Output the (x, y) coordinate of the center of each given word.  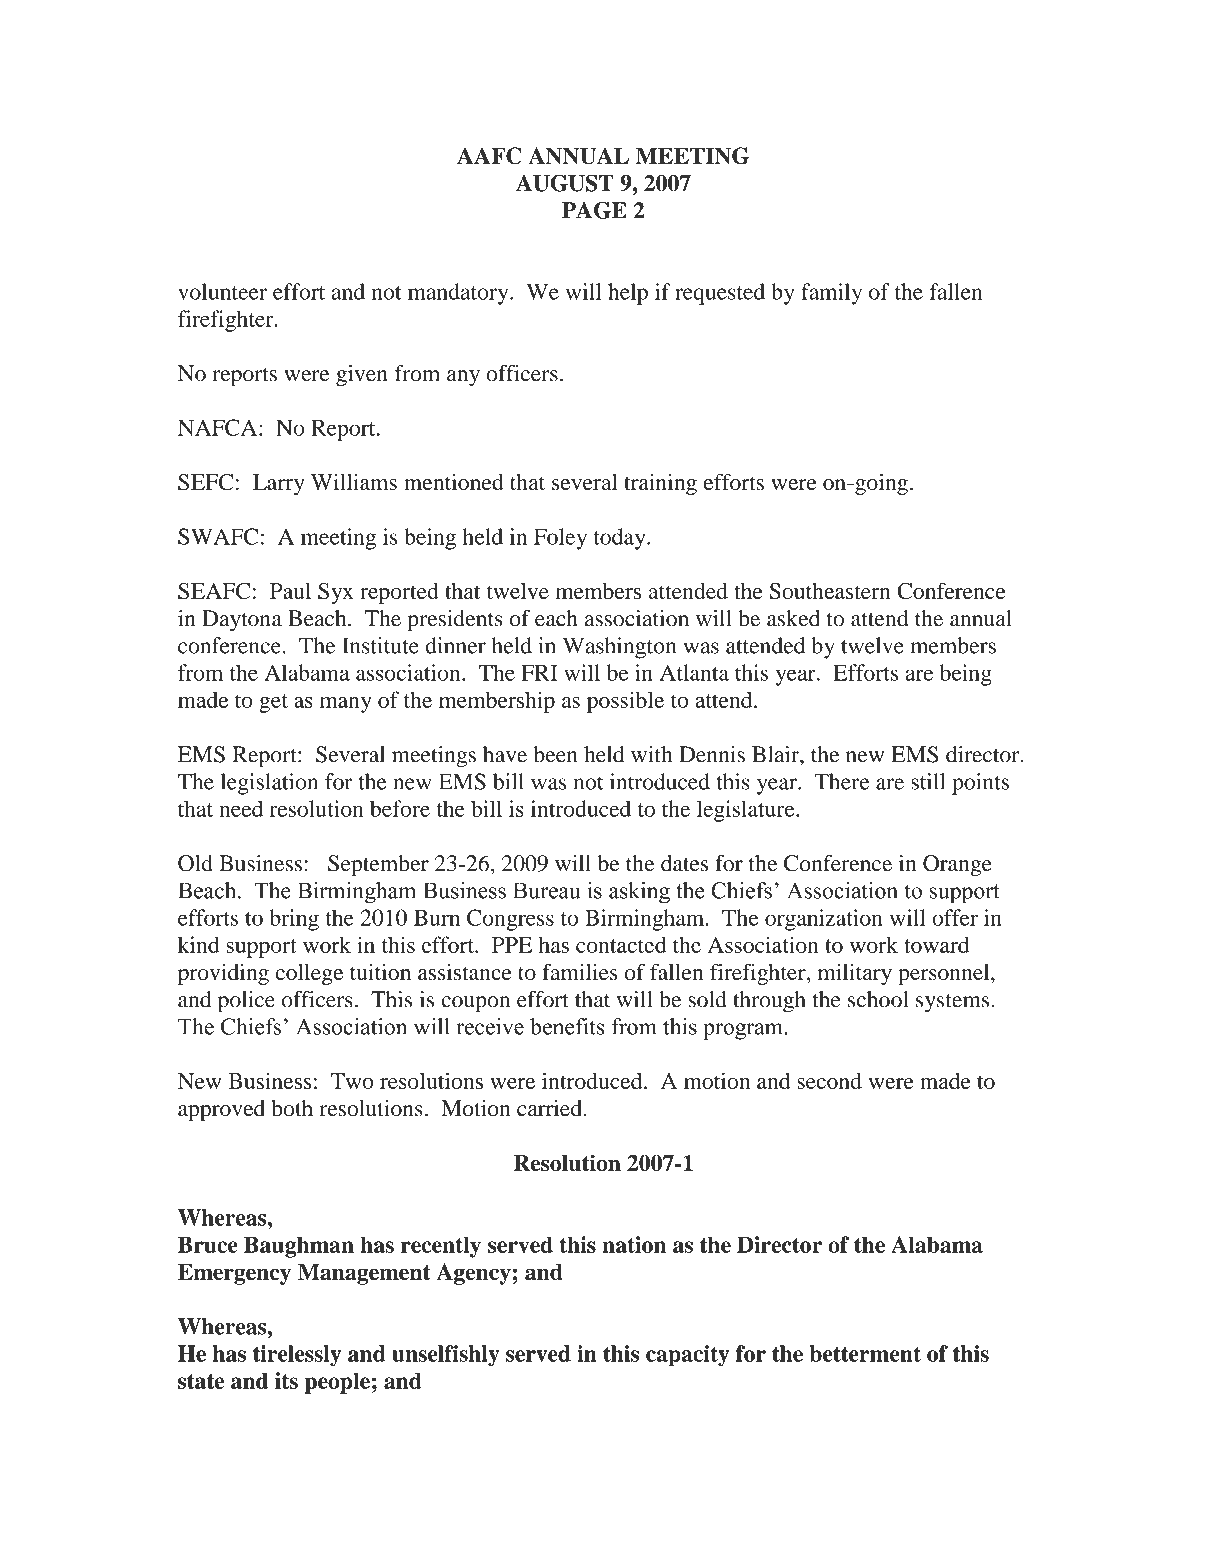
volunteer (222, 291)
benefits (567, 1026)
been (555, 754)
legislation (269, 784)
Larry (279, 484)
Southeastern (830, 591)
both (292, 1108)
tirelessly (297, 1356)
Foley (560, 539)
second (829, 1081)
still (928, 781)
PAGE (594, 210)
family (831, 294)
